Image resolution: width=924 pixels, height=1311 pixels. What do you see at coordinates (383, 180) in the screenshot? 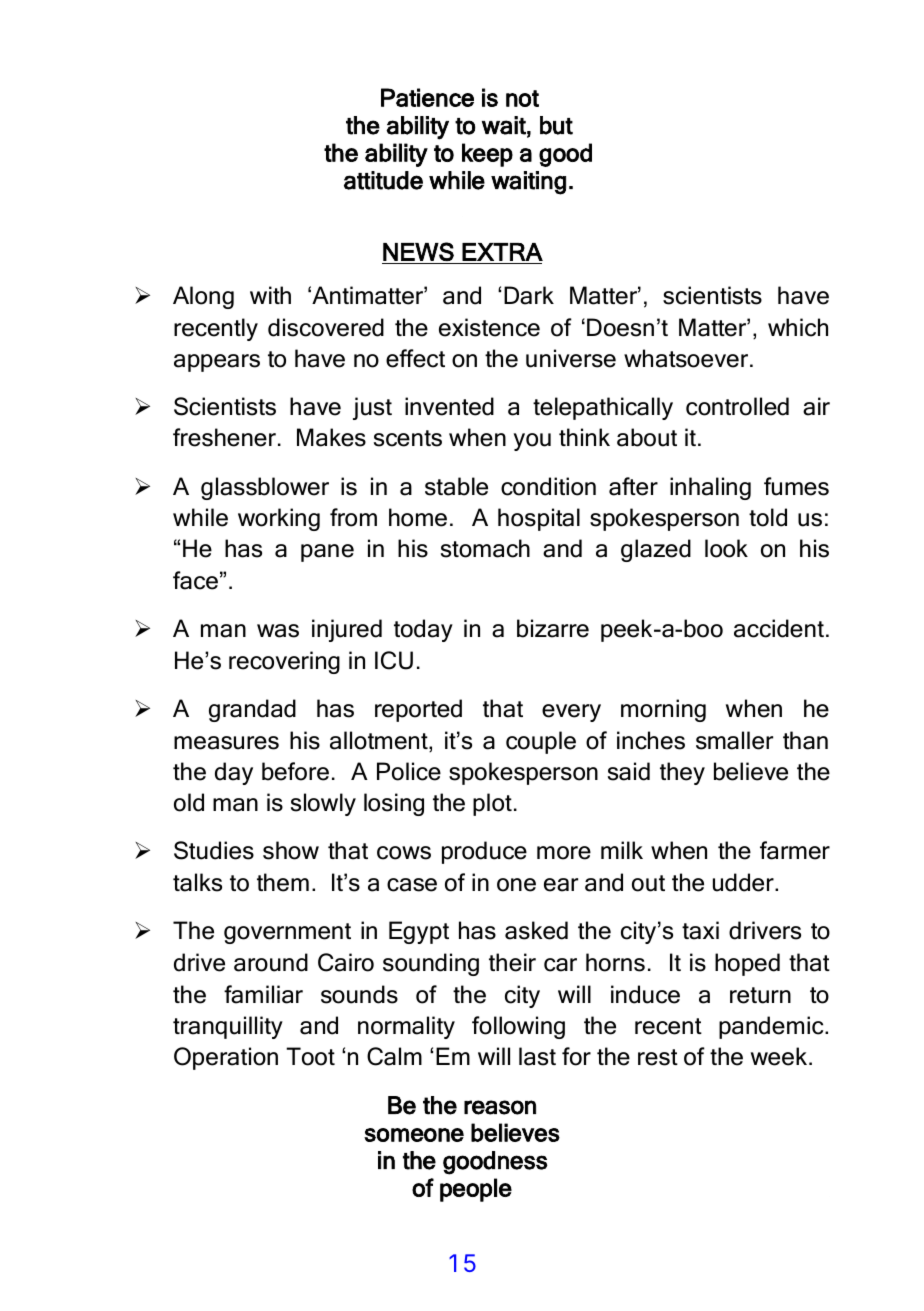
I see `attitude` at bounding box center [383, 180].
